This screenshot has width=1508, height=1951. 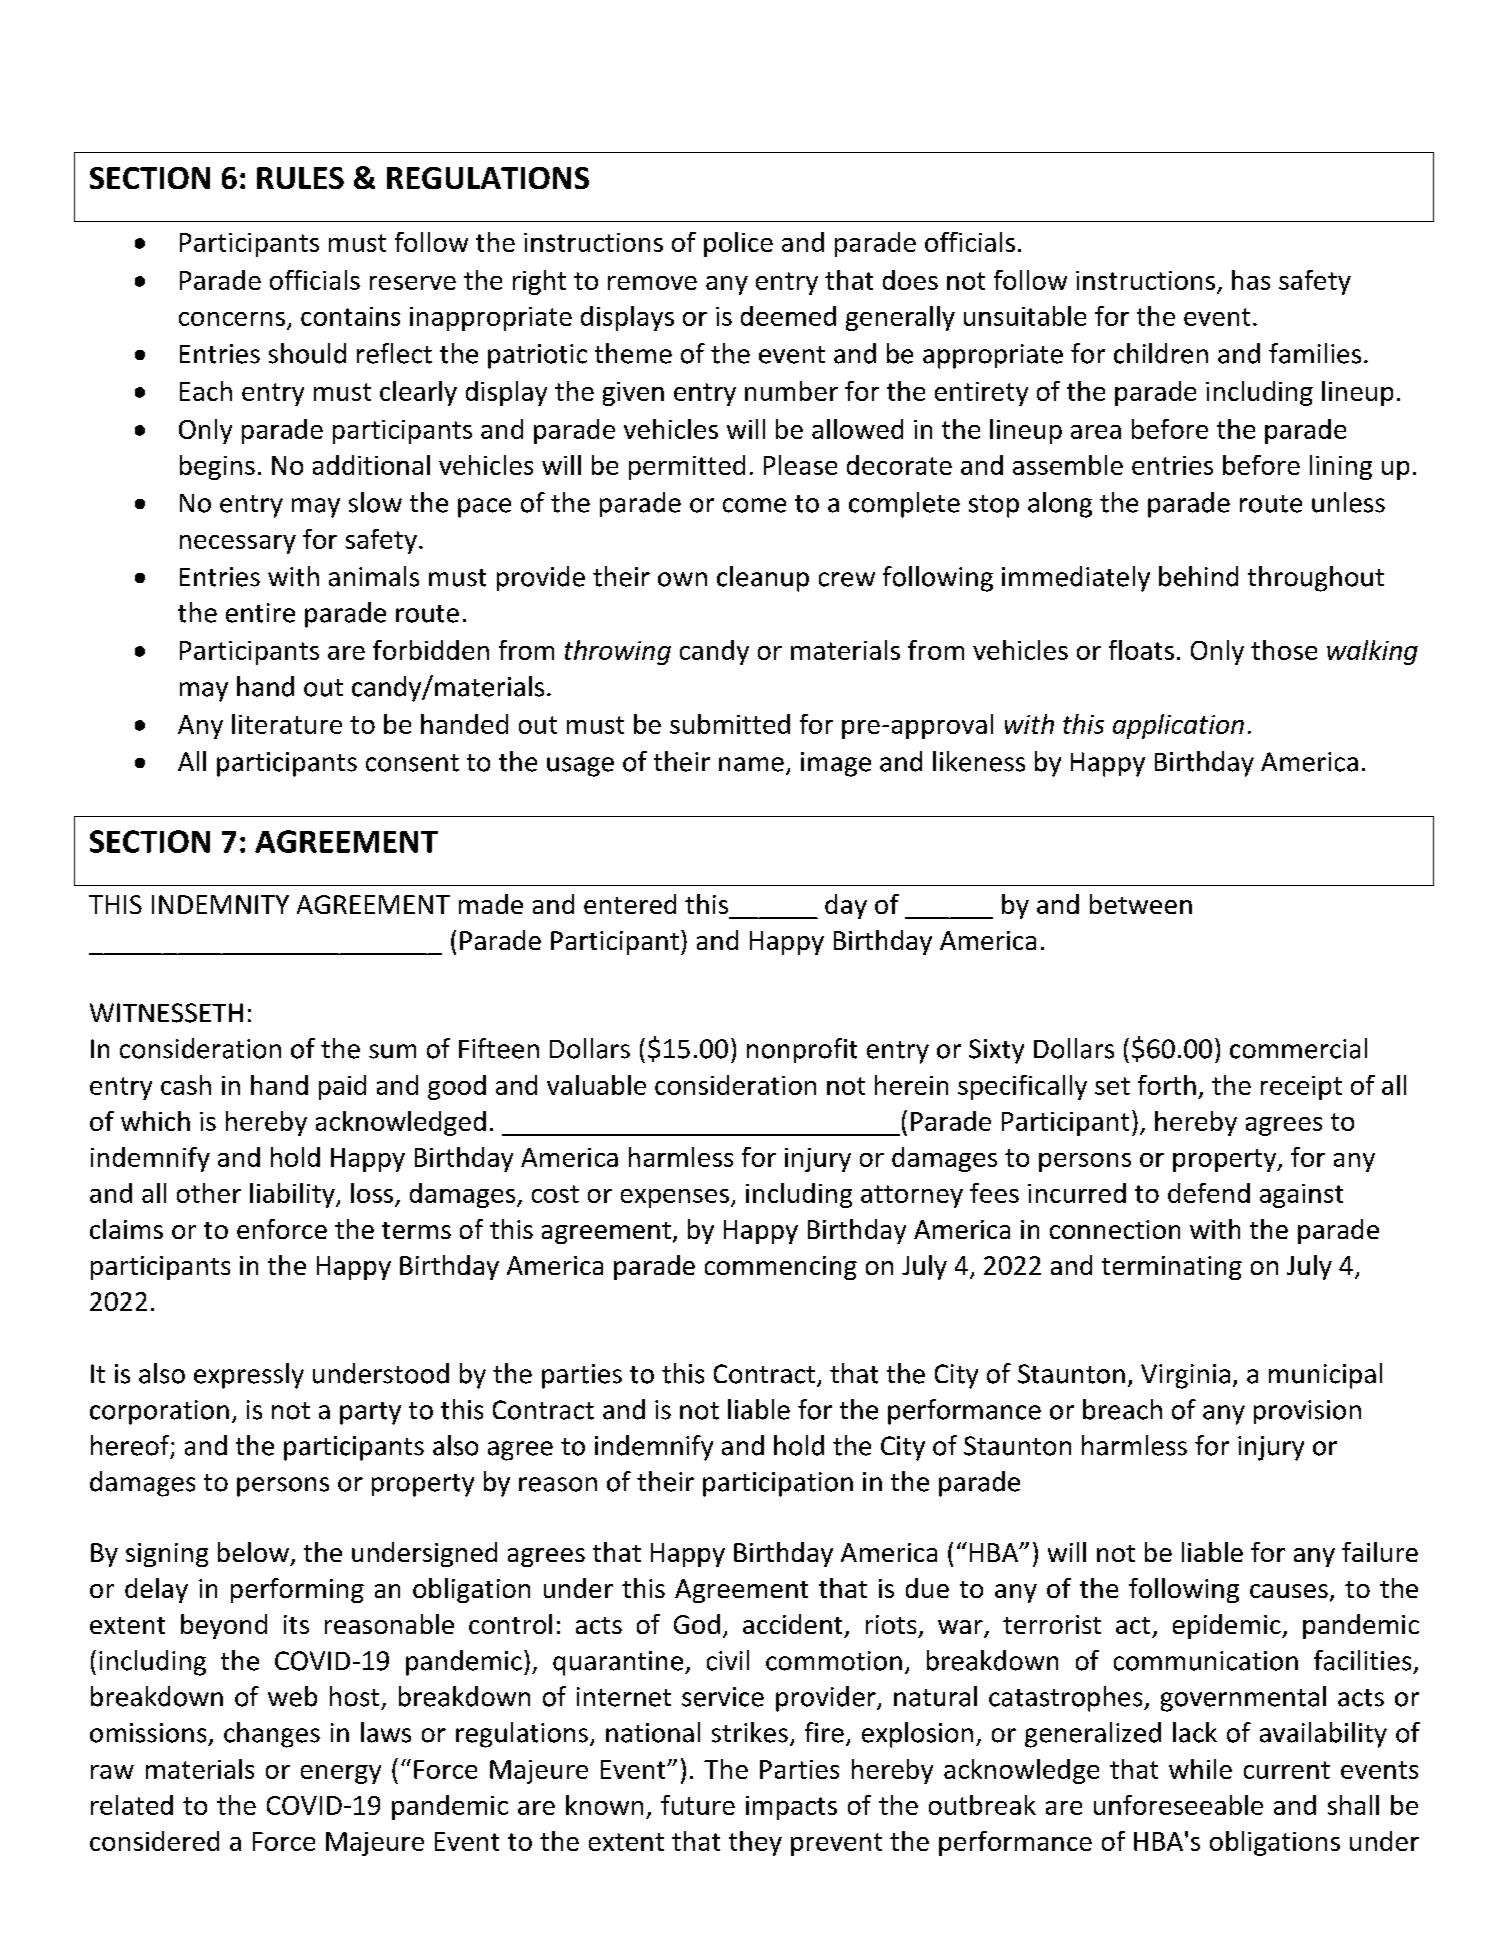 What do you see at coordinates (186, 1085) in the screenshot?
I see `cash` at bounding box center [186, 1085].
